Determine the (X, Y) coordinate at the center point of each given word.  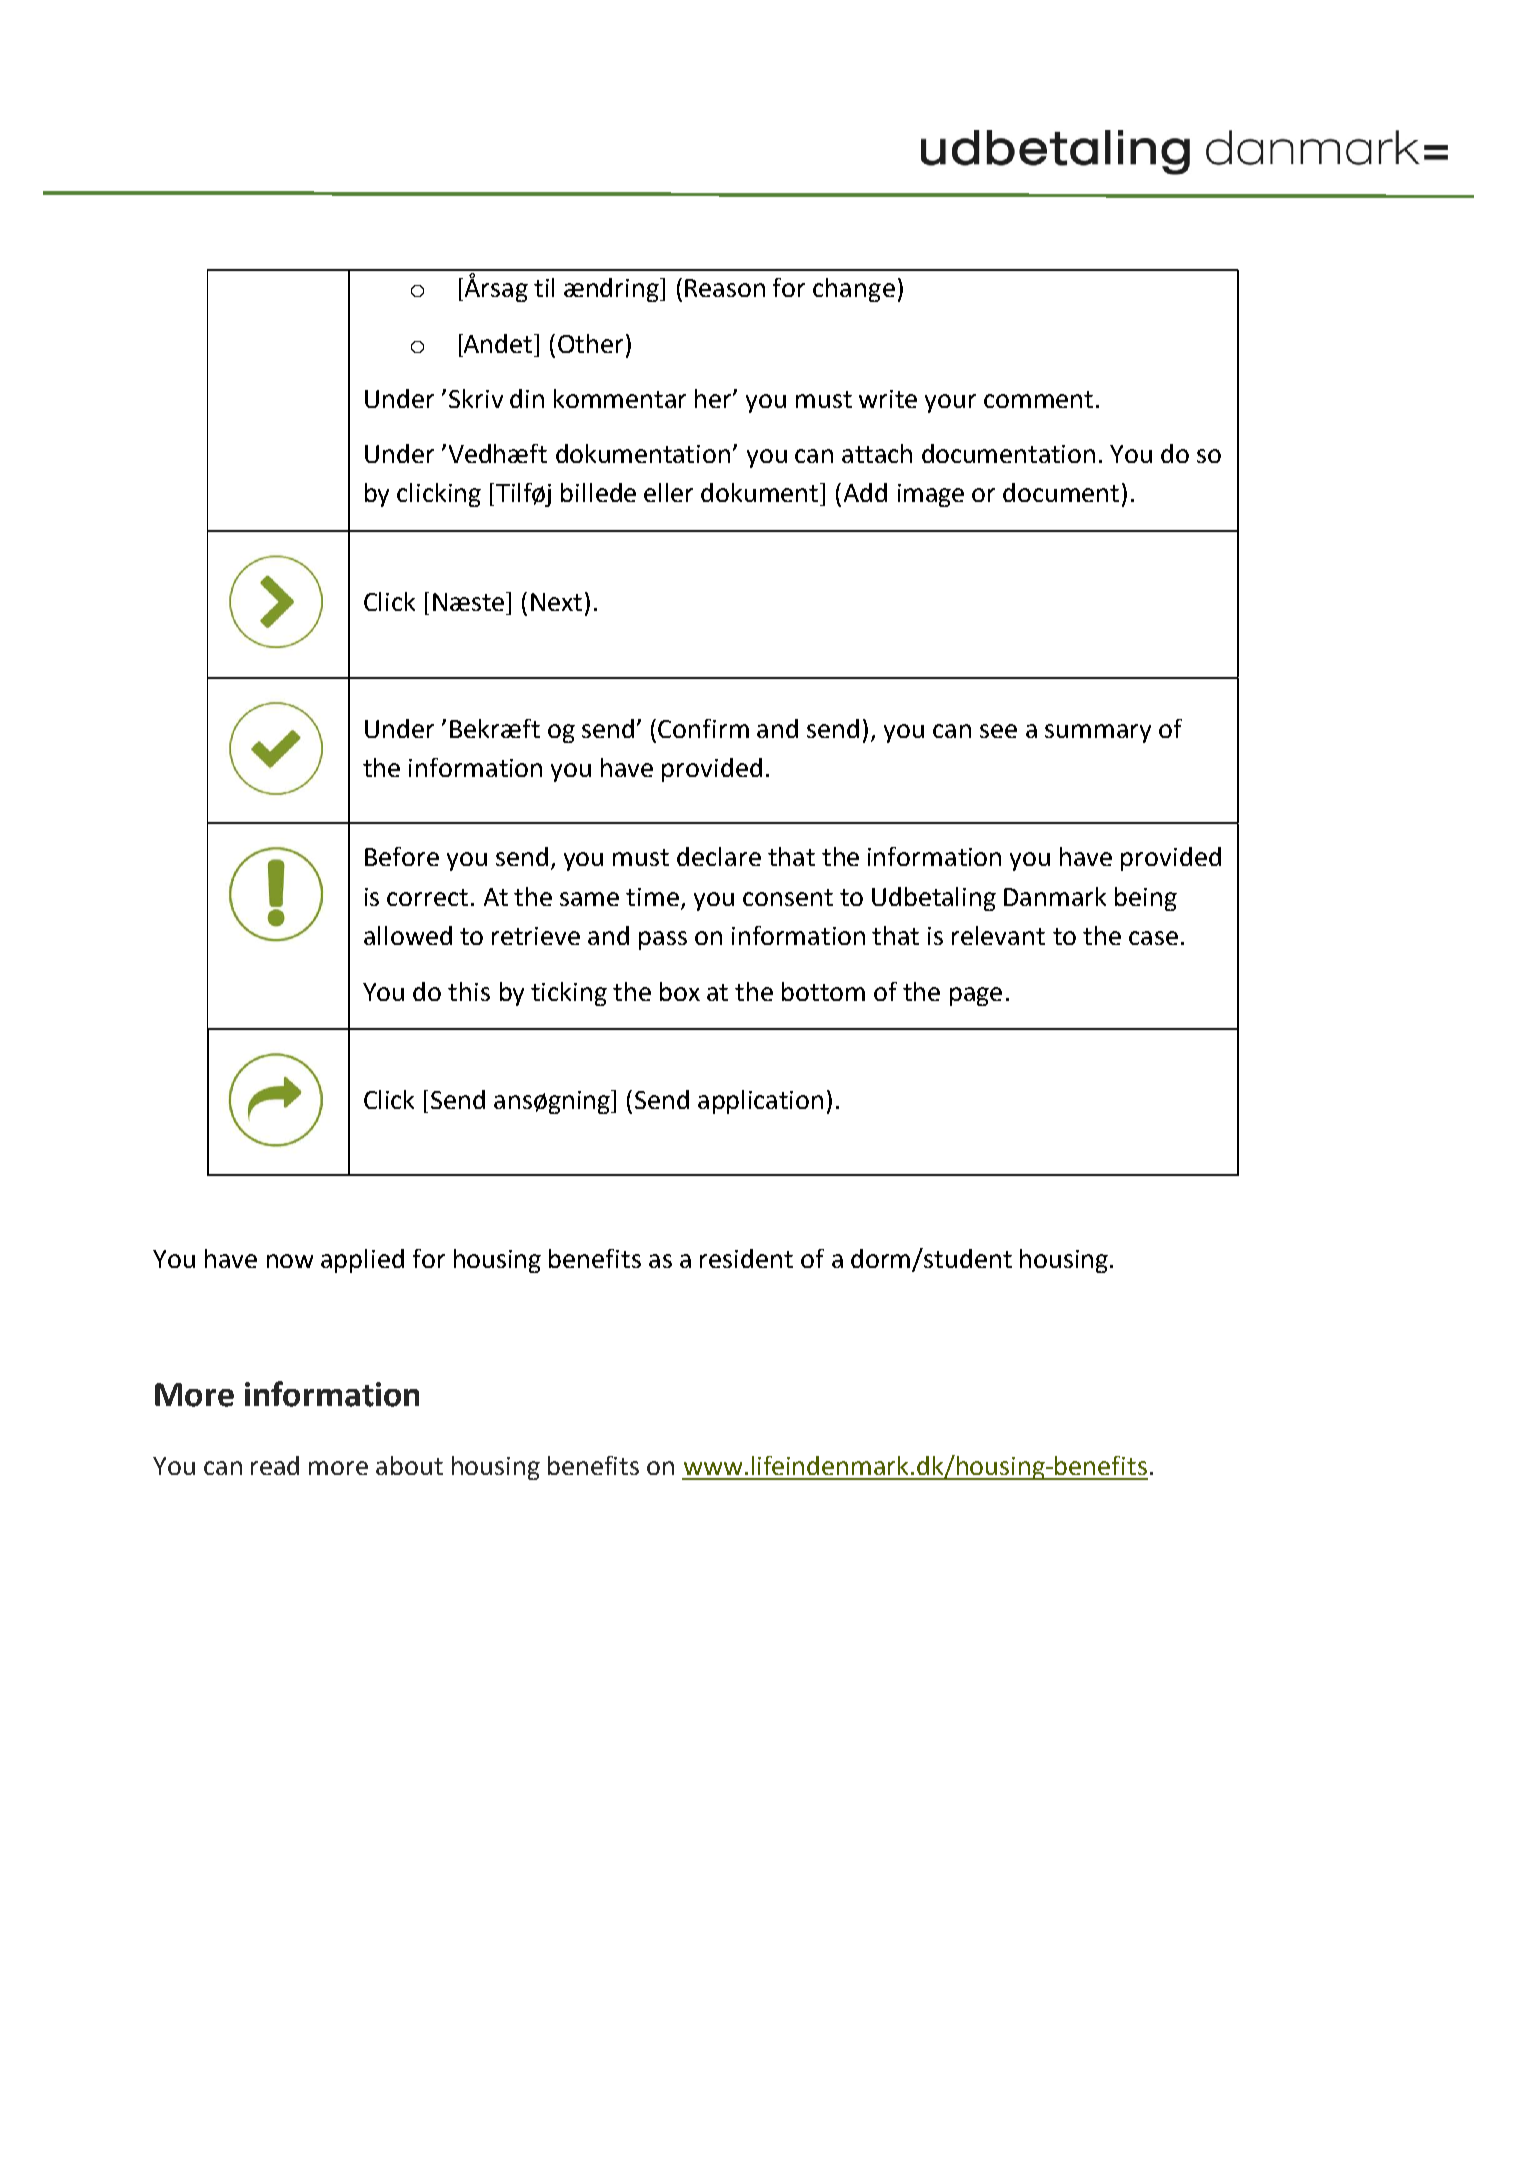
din (527, 398)
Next (556, 602)
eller (668, 492)
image (931, 495)
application (760, 1102)
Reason (725, 288)
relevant (998, 935)
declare (719, 856)
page (976, 996)
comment (1038, 399)
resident (746, 1258)
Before (402, 856)
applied (362, 1261)
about (409, 1465)
